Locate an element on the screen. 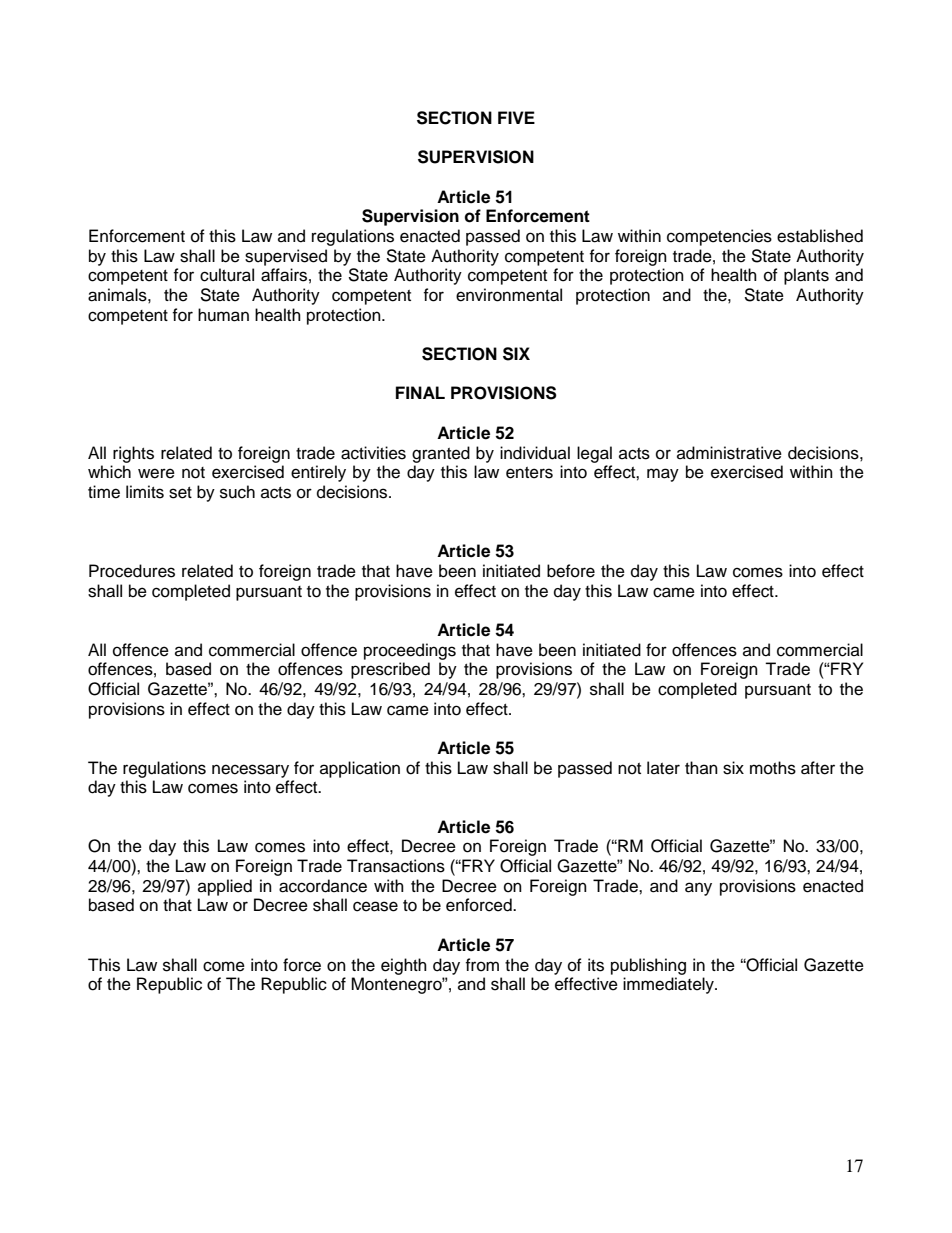 The width and height of the screenshot is (952, 1233). before is located at coordinates (571, 571).
